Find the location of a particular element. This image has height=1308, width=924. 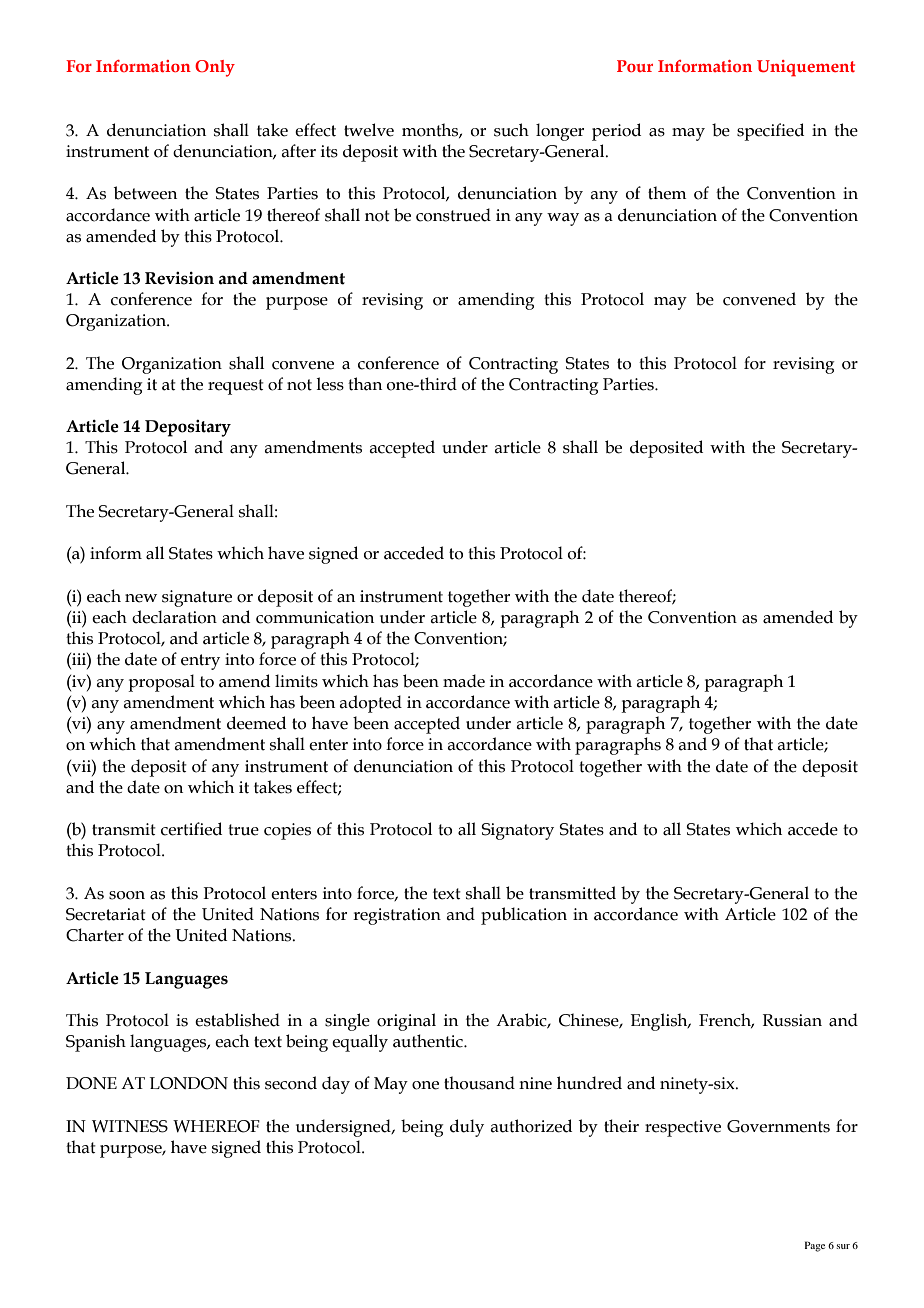

Only is located at coordinates (215, 68).
